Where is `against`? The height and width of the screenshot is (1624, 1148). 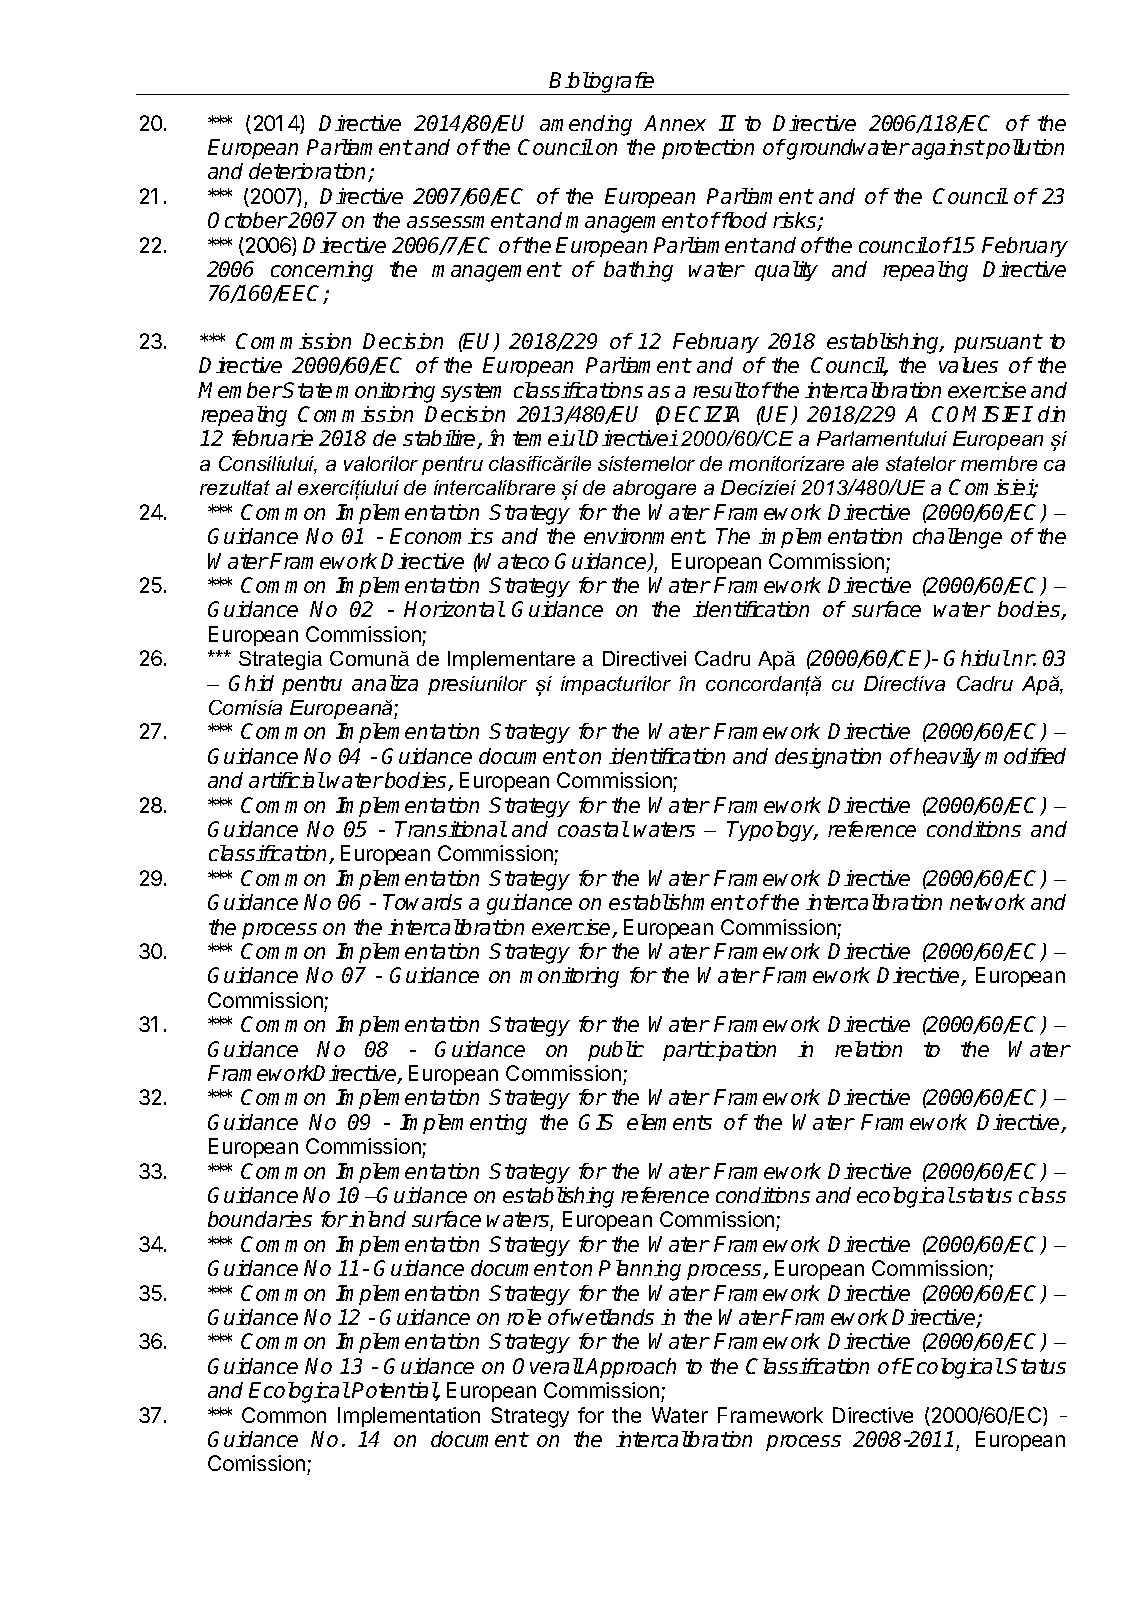
against is located at coordinates (948, 149).
